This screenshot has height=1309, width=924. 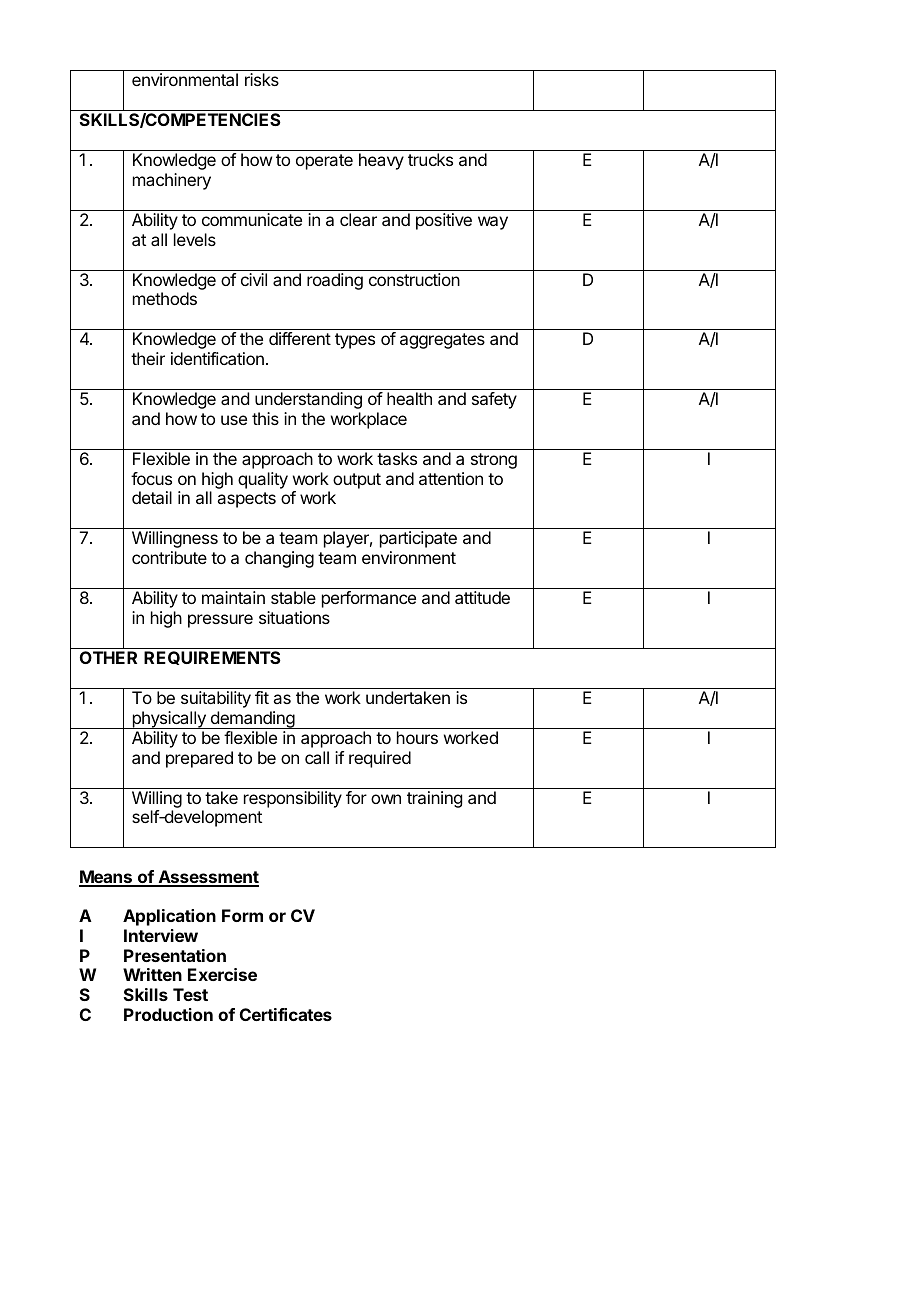 What do you see at coordinates (286, 1014) in the screenshot?
I see `Certificates` at bounding box center [286, 1014].
